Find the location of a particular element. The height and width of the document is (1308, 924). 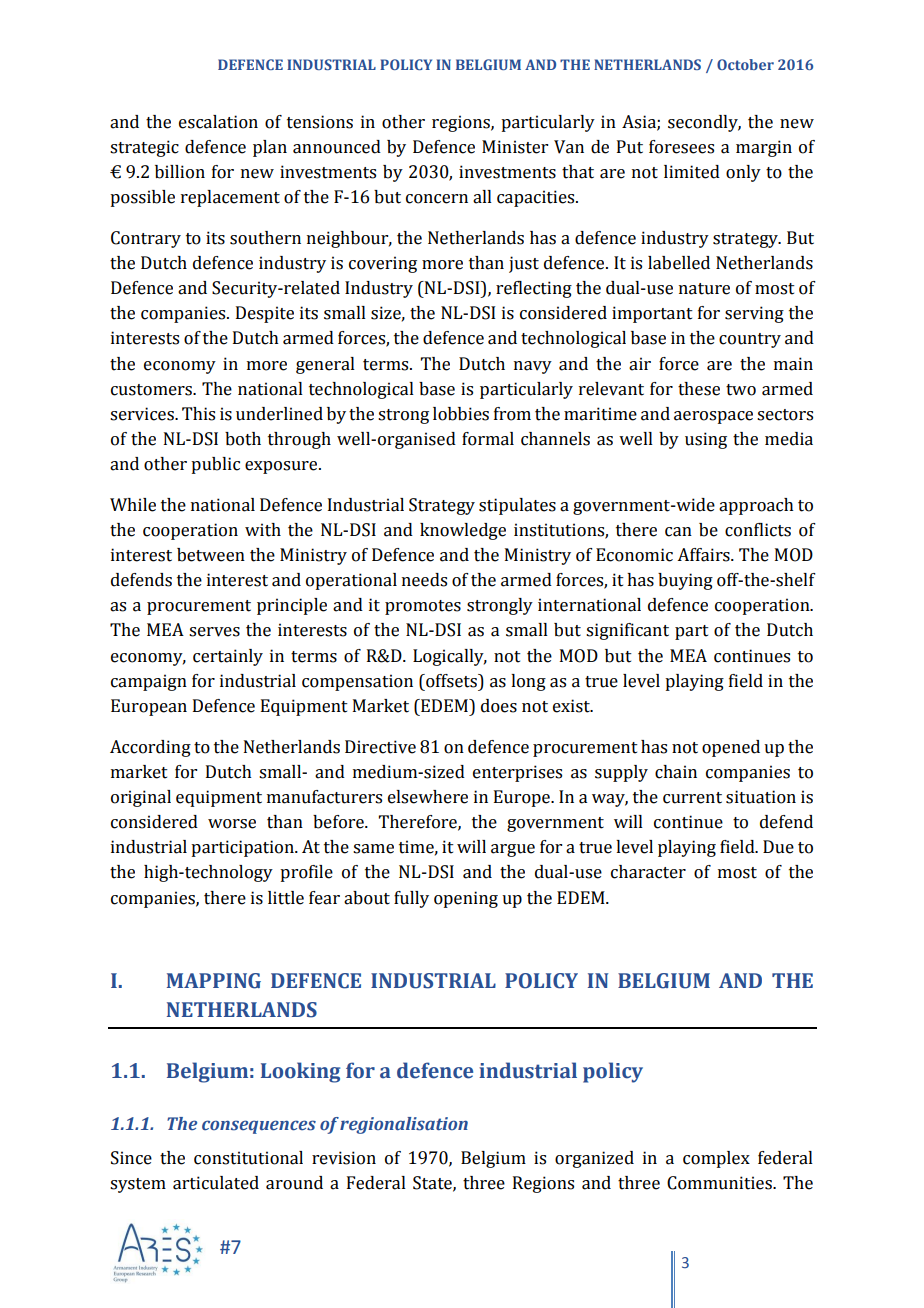

escalation is located at coordinates (218, 122).
